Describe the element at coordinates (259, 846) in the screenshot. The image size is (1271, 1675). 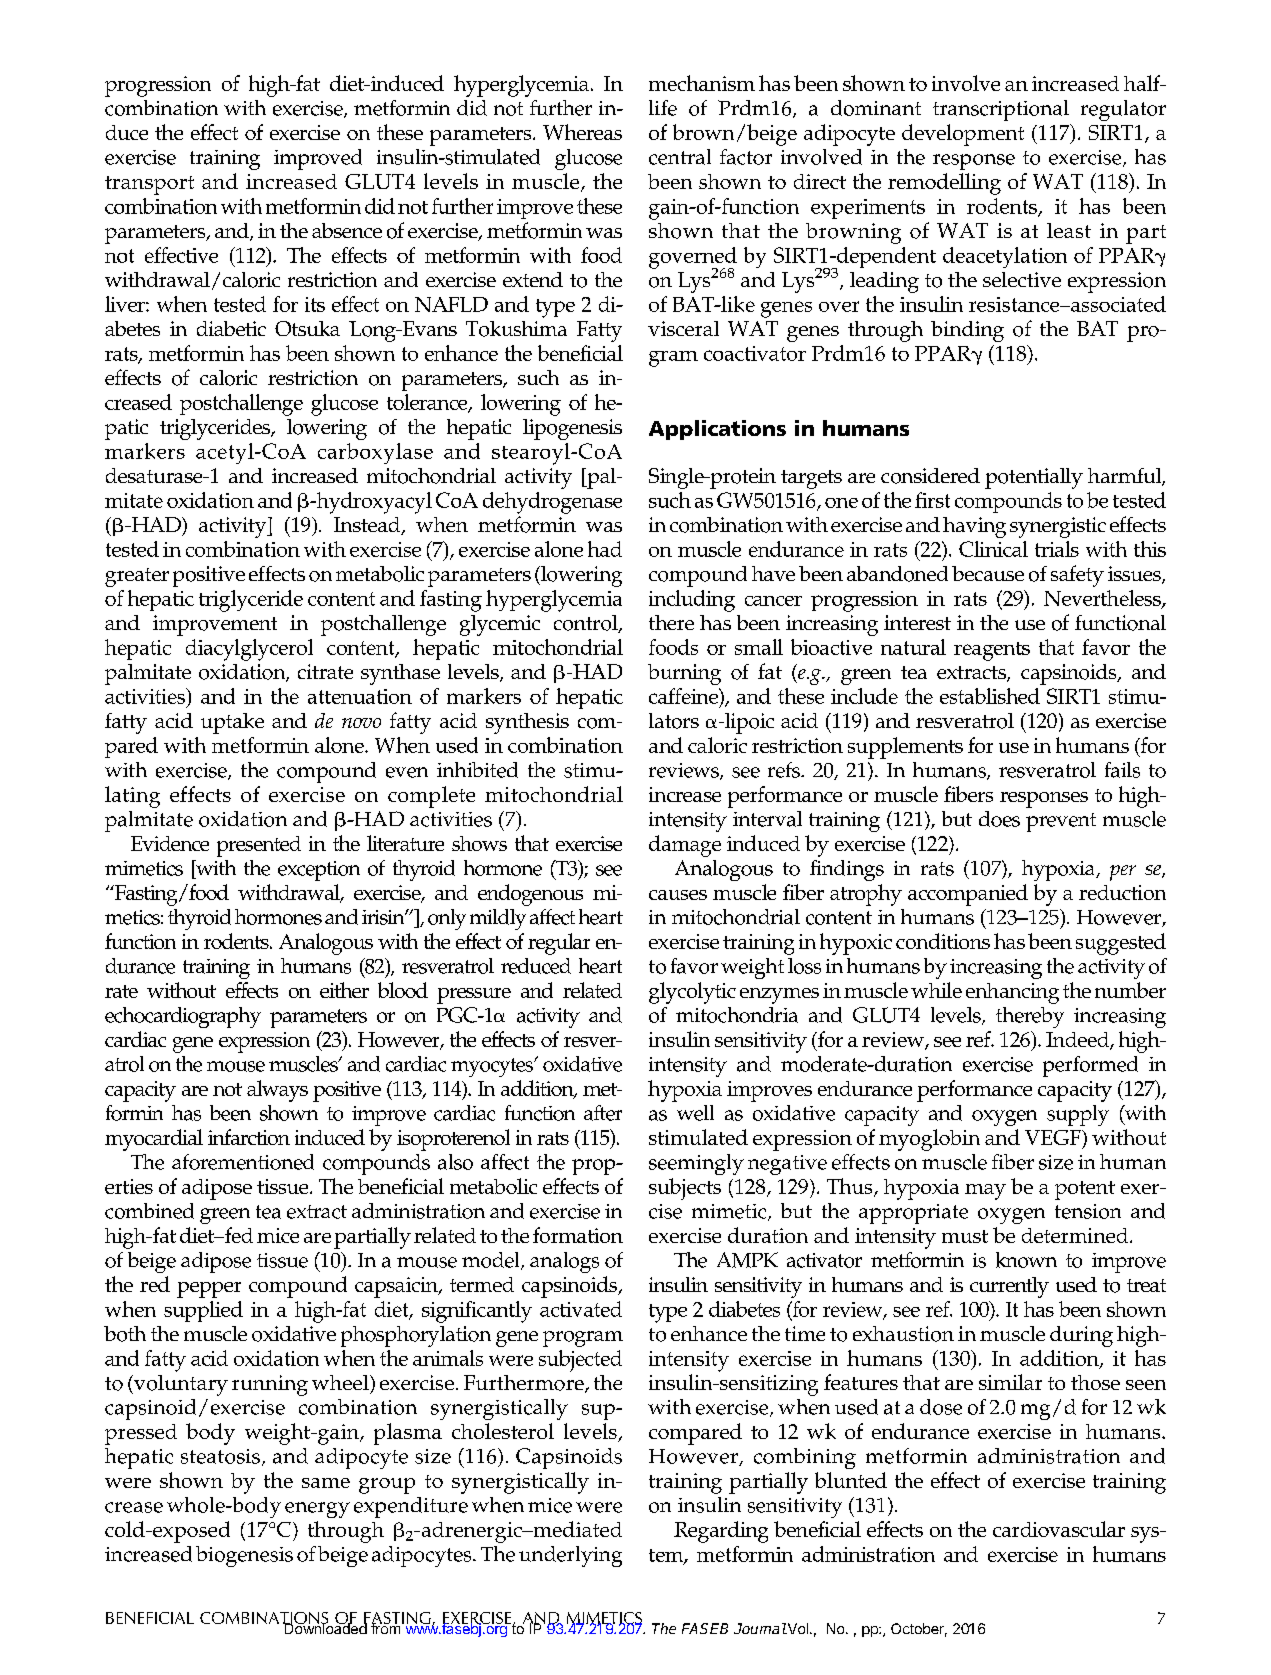
I see `presented` at that location.
